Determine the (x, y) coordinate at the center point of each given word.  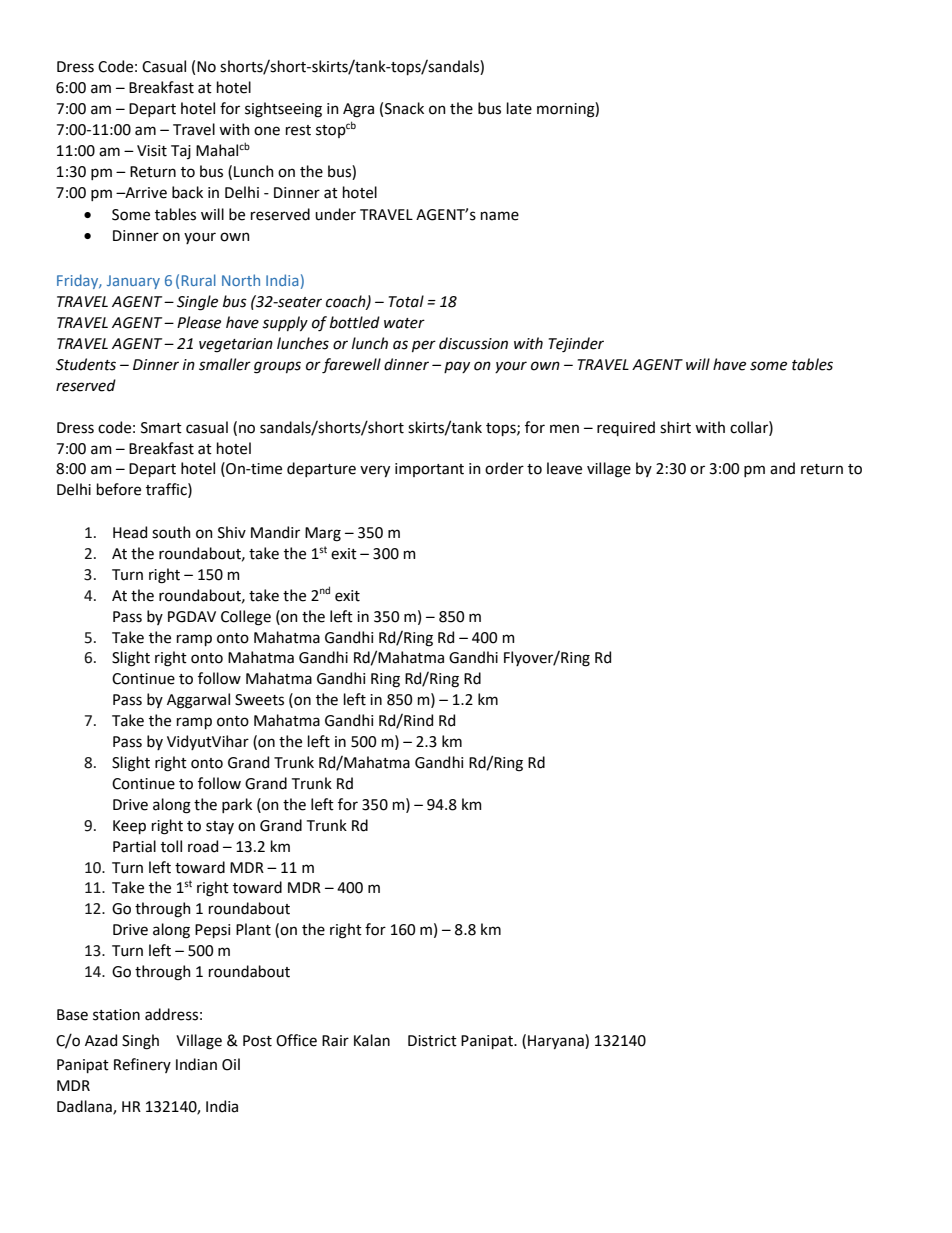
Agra (358, 110)
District (432, 1041)
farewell (351, 366)
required (626, 428)
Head (130, 532)
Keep (129, 827)
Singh (140, 1042)
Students (86, 364)
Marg (323, 534)
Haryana (557, 1041)
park (237, 805)
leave (564, 468)
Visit (152, 151)
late (519, 108)
